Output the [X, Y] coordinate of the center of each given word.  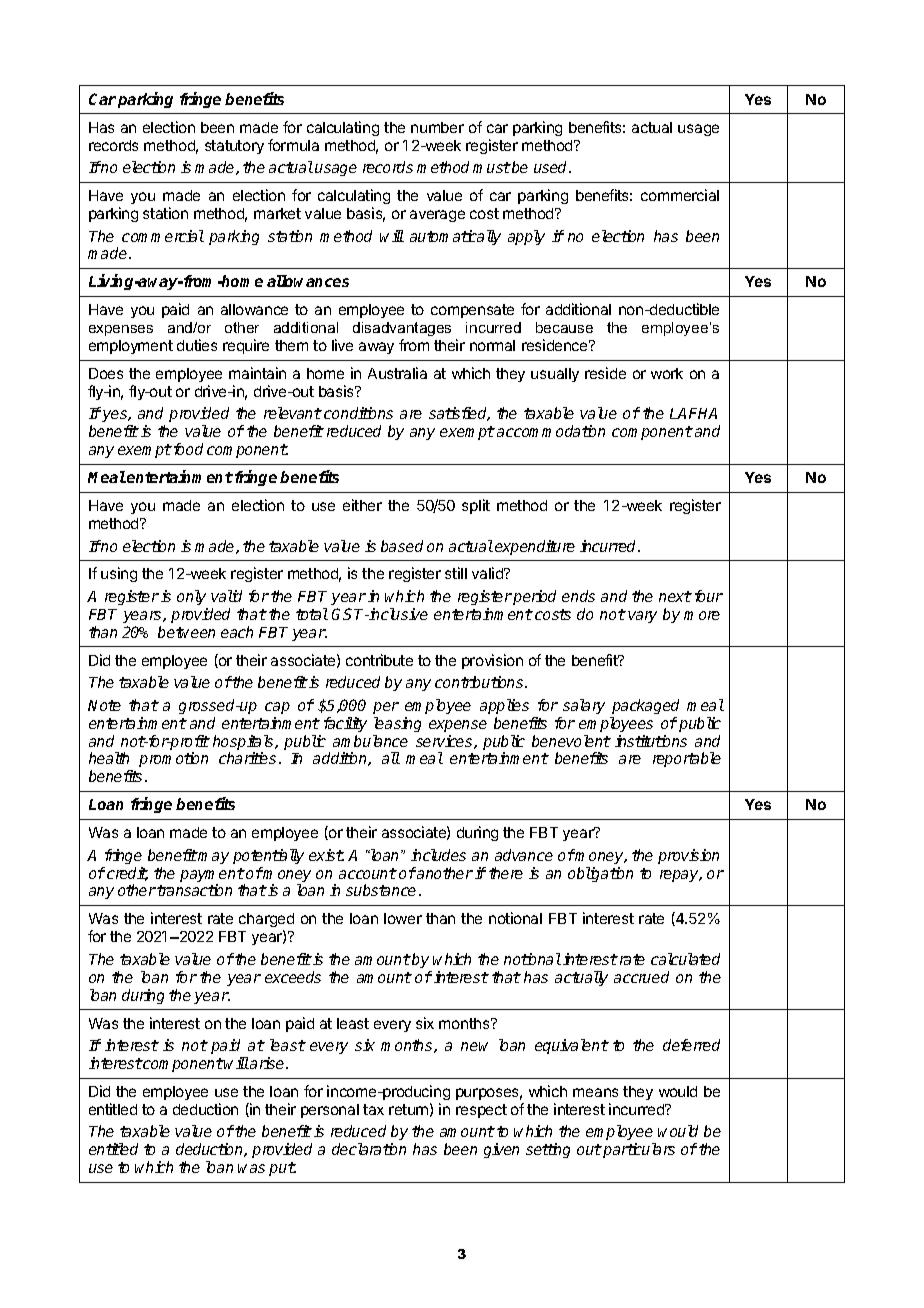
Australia [397, 373]
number [437, 127]
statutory [234, 147]
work [667, 373]
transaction [194, 890]
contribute [379, 660]
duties [197, 345]
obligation [600, 874]
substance [381, 890]
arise [267, 1063]
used [552, 167]
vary [642, 617]
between [186, 632]
